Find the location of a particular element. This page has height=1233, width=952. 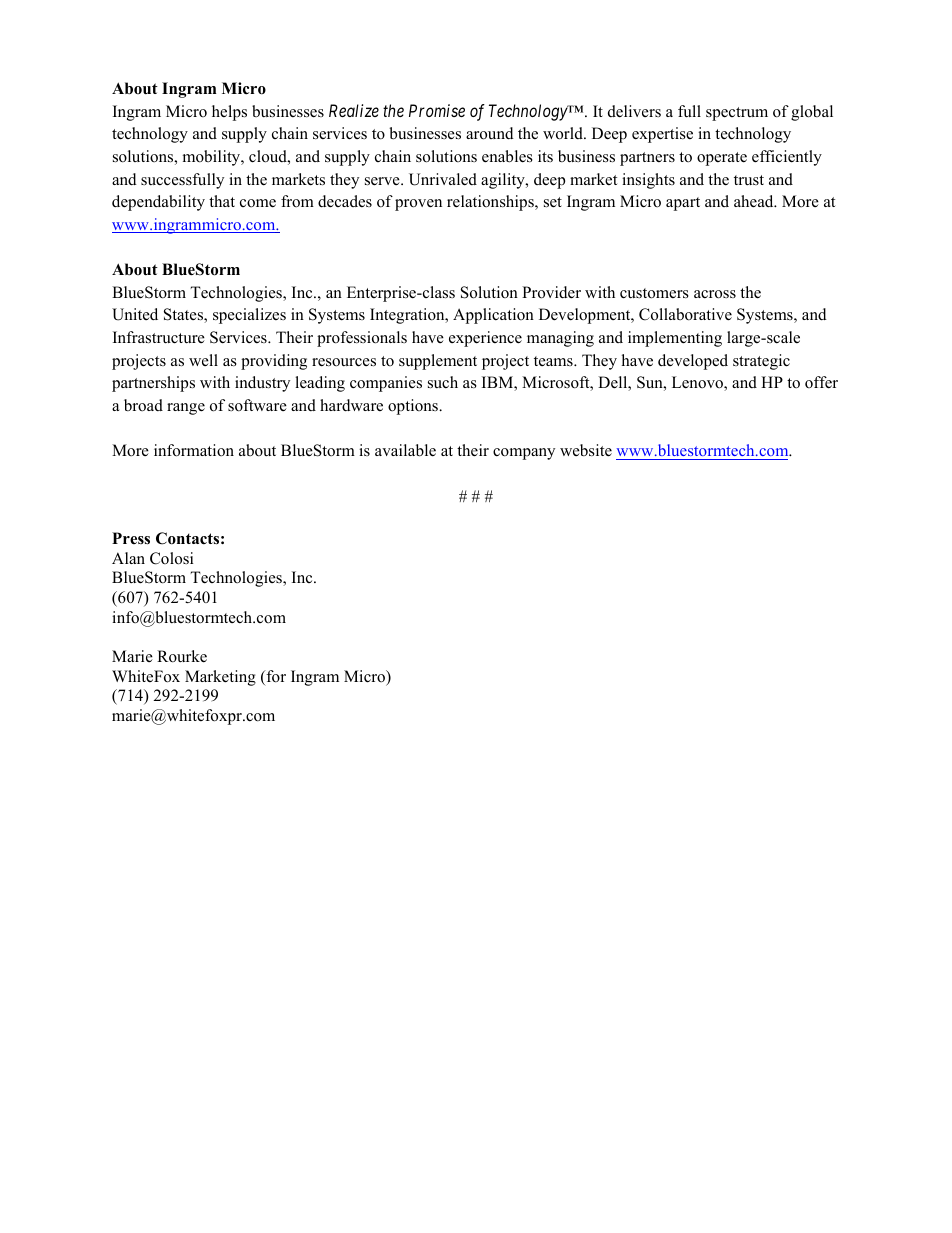

spectrum is located at coordinates (737, 114).
